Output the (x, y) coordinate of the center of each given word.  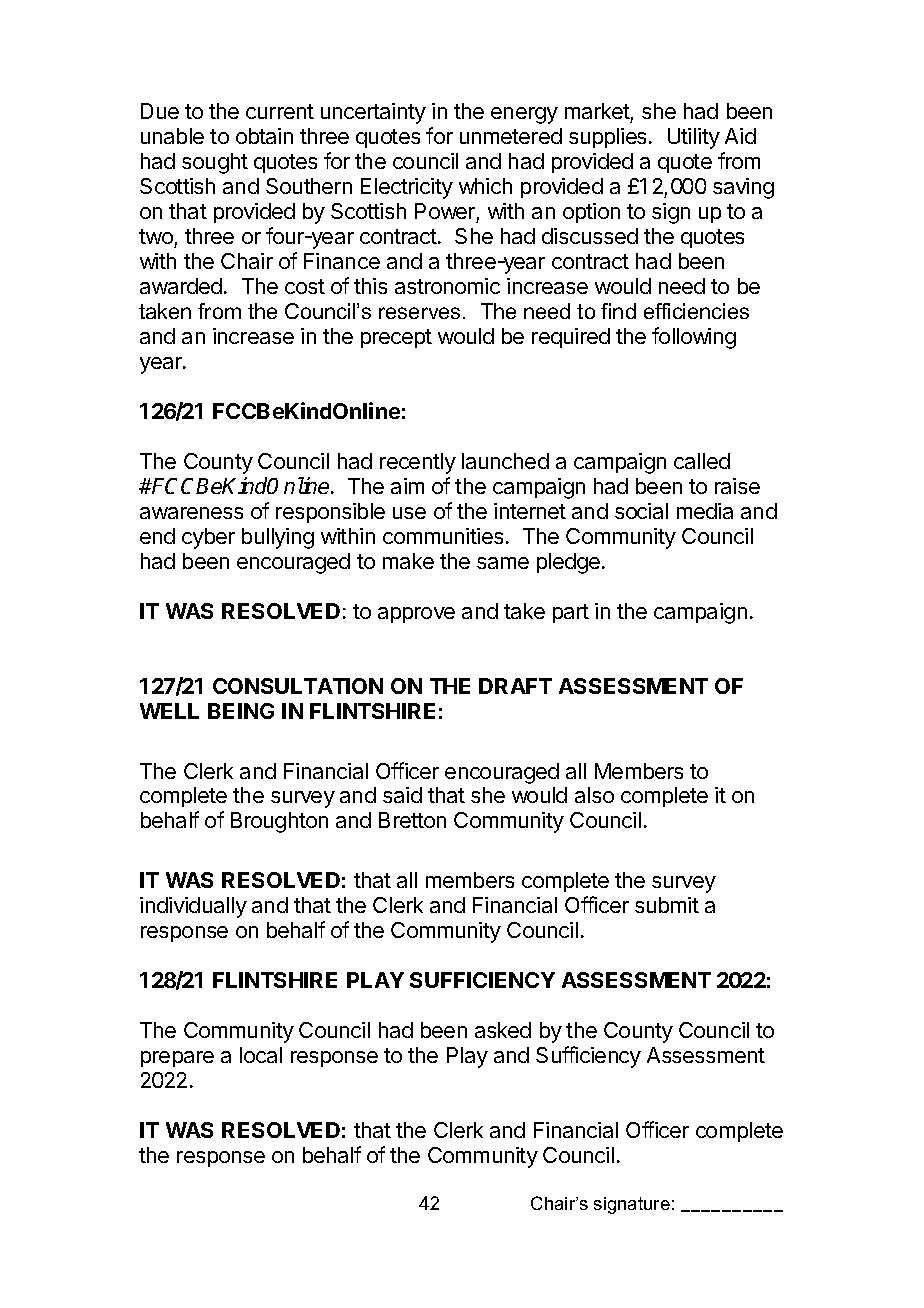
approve (416, 615)
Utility (694, 138)
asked (503, 1030)
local (261, 1055)
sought (215, 163)
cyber (208, 538)
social (641, 511)
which (485, 186)
